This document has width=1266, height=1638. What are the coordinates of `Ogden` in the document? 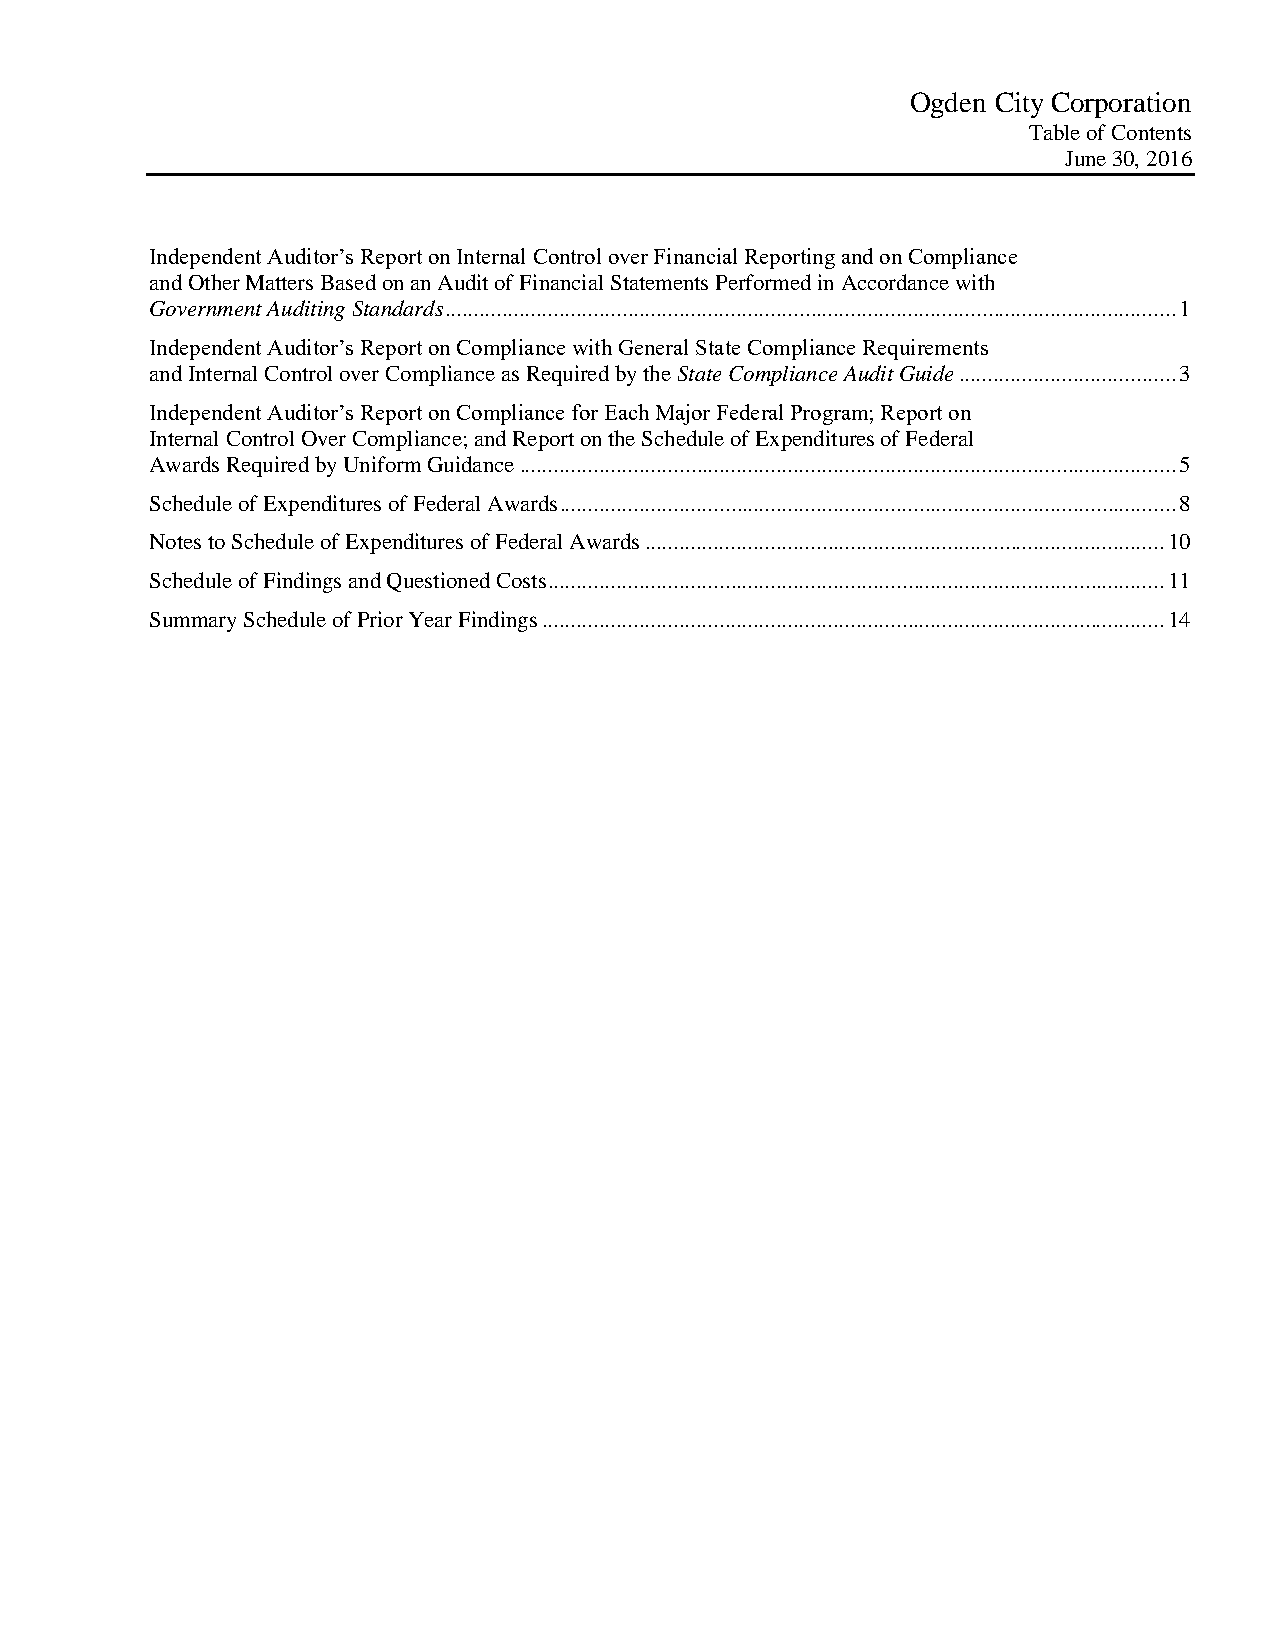 It's located at (948, 105).
